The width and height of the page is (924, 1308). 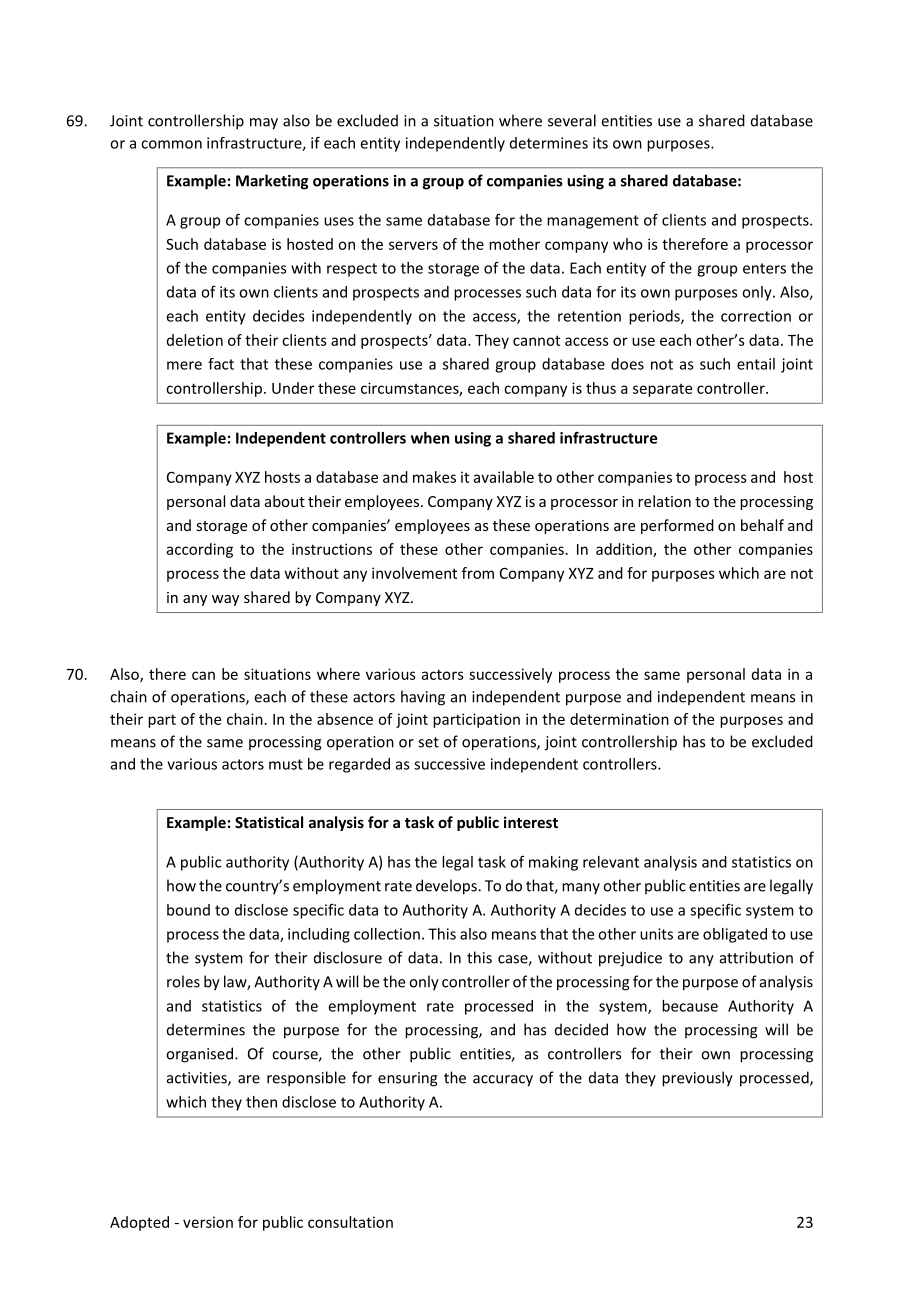 What do you see at coordinates (628, 244) in the page?
I see `who` at bounding box center [628, 244].
